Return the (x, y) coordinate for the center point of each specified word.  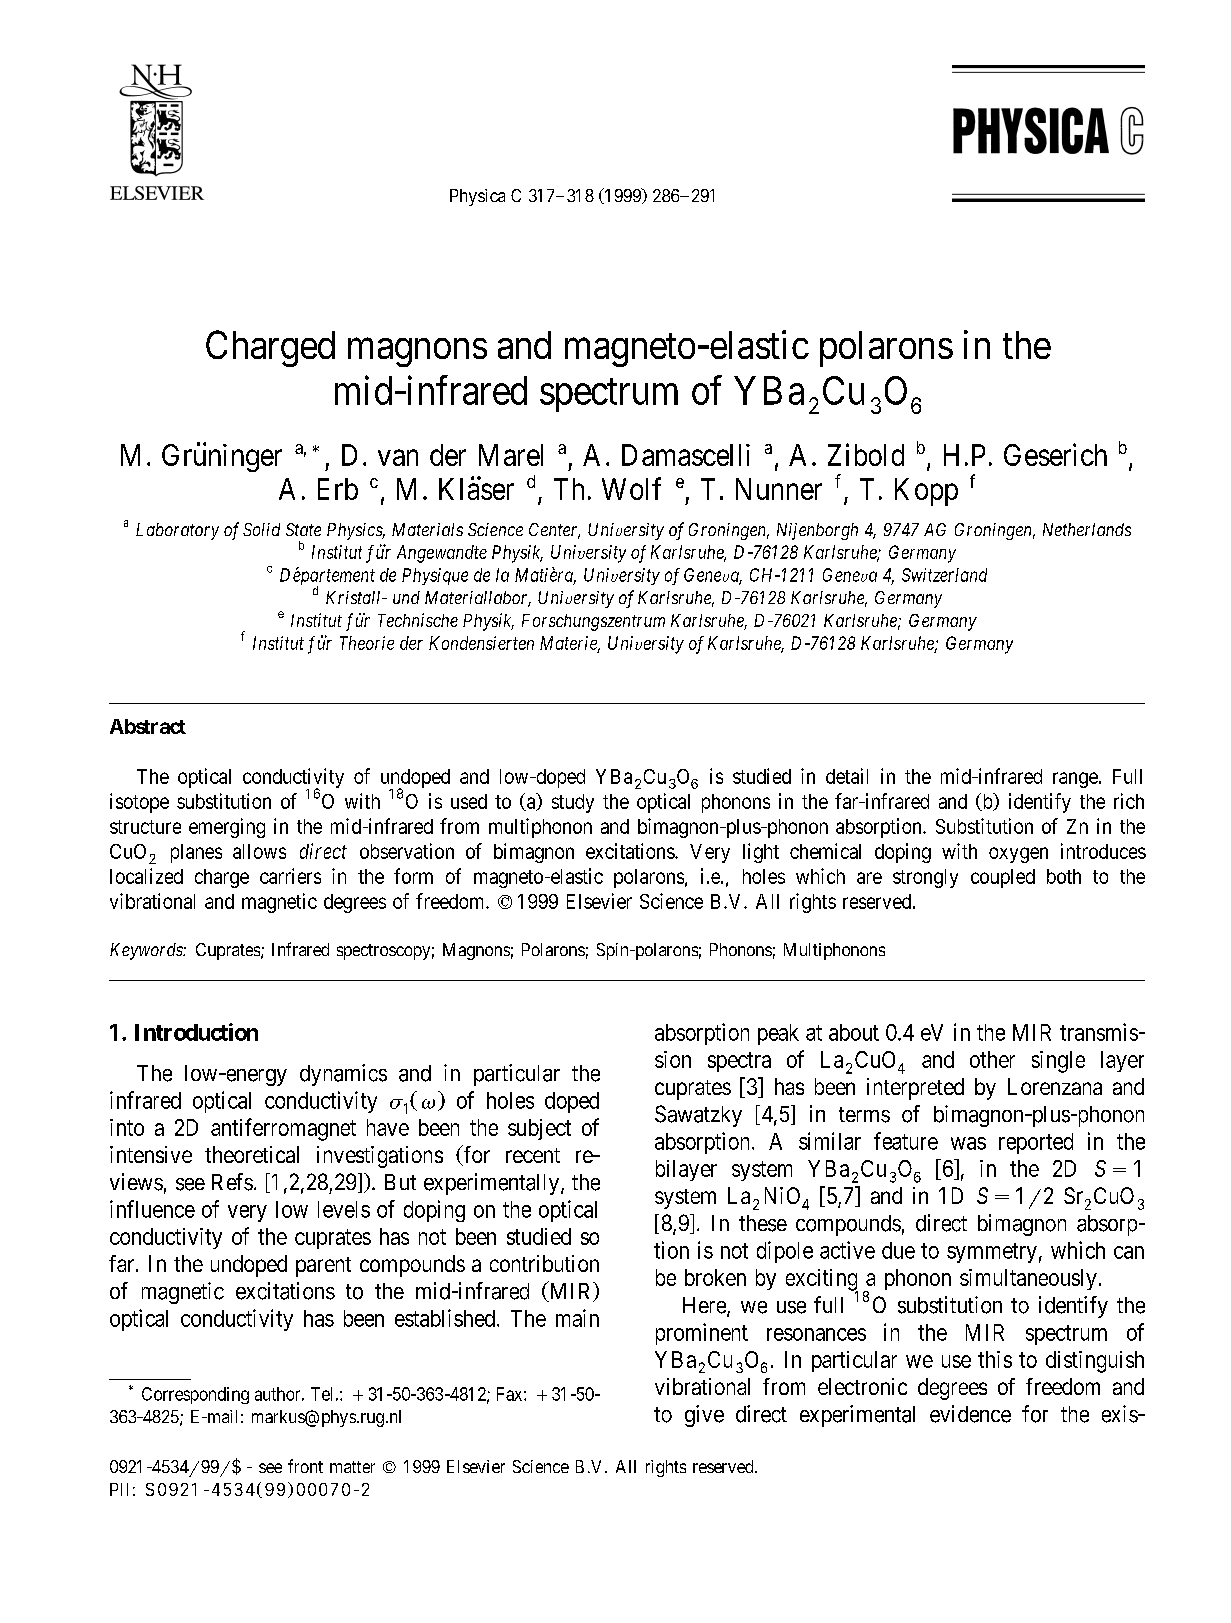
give (704, 1416)
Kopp (926, 492)
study (573, 803)
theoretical (252, 1154)
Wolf (631, 488)
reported (1036, 1143)
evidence (970, 1414)
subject (539, 1129)
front (305, 1466)
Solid (261, 529)
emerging (227, 828)
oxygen (1018, 855)
